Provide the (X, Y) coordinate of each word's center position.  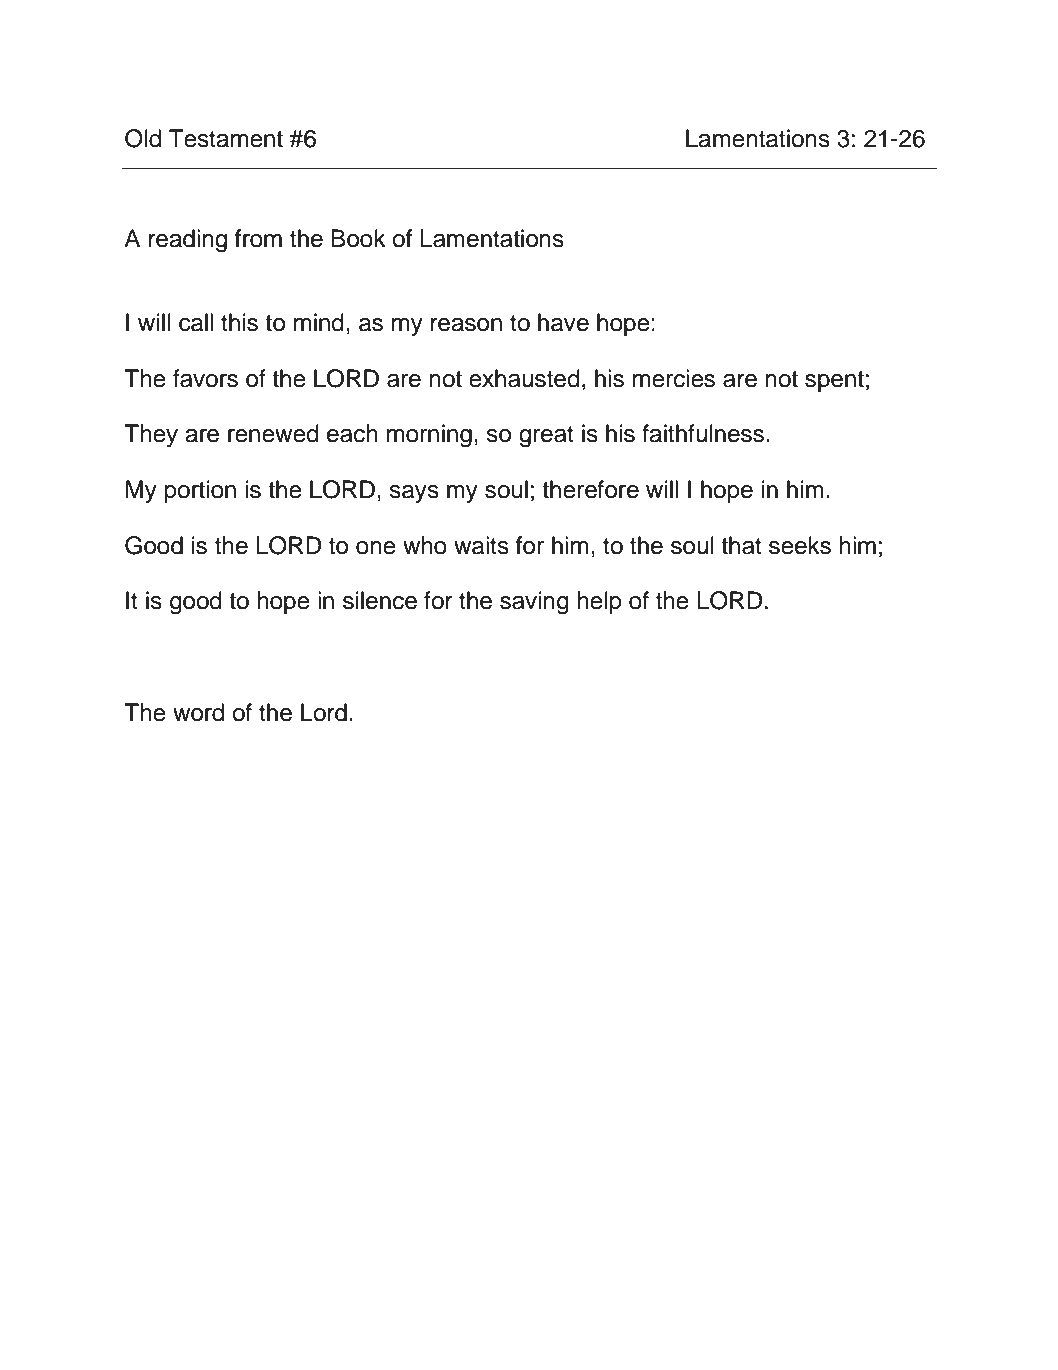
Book (358, 238)
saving (534, 603)
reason (466, 325)
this (239, 322)
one (376, 548)
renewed (273, 433)
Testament (226, 138)
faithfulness (703, 433)
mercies (673, 378)
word (198, 712)
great (546, 437)
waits (481, 545)
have (563, 322)
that (741, 545)
